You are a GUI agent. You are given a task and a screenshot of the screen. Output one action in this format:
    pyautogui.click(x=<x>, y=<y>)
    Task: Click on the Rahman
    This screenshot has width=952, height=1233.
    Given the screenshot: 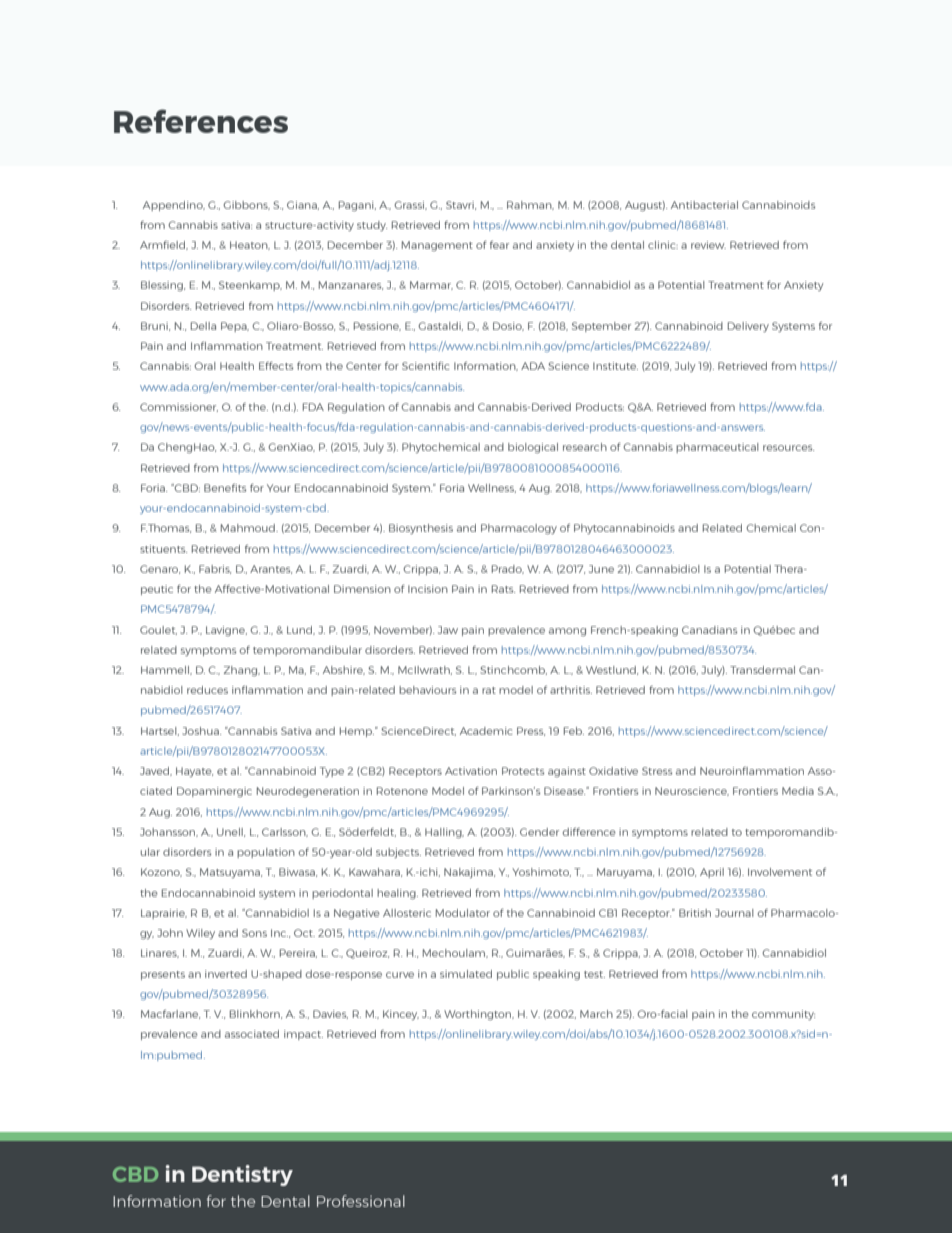 What is the action you would take?
    pyautogui.click(x=530, y=205)
